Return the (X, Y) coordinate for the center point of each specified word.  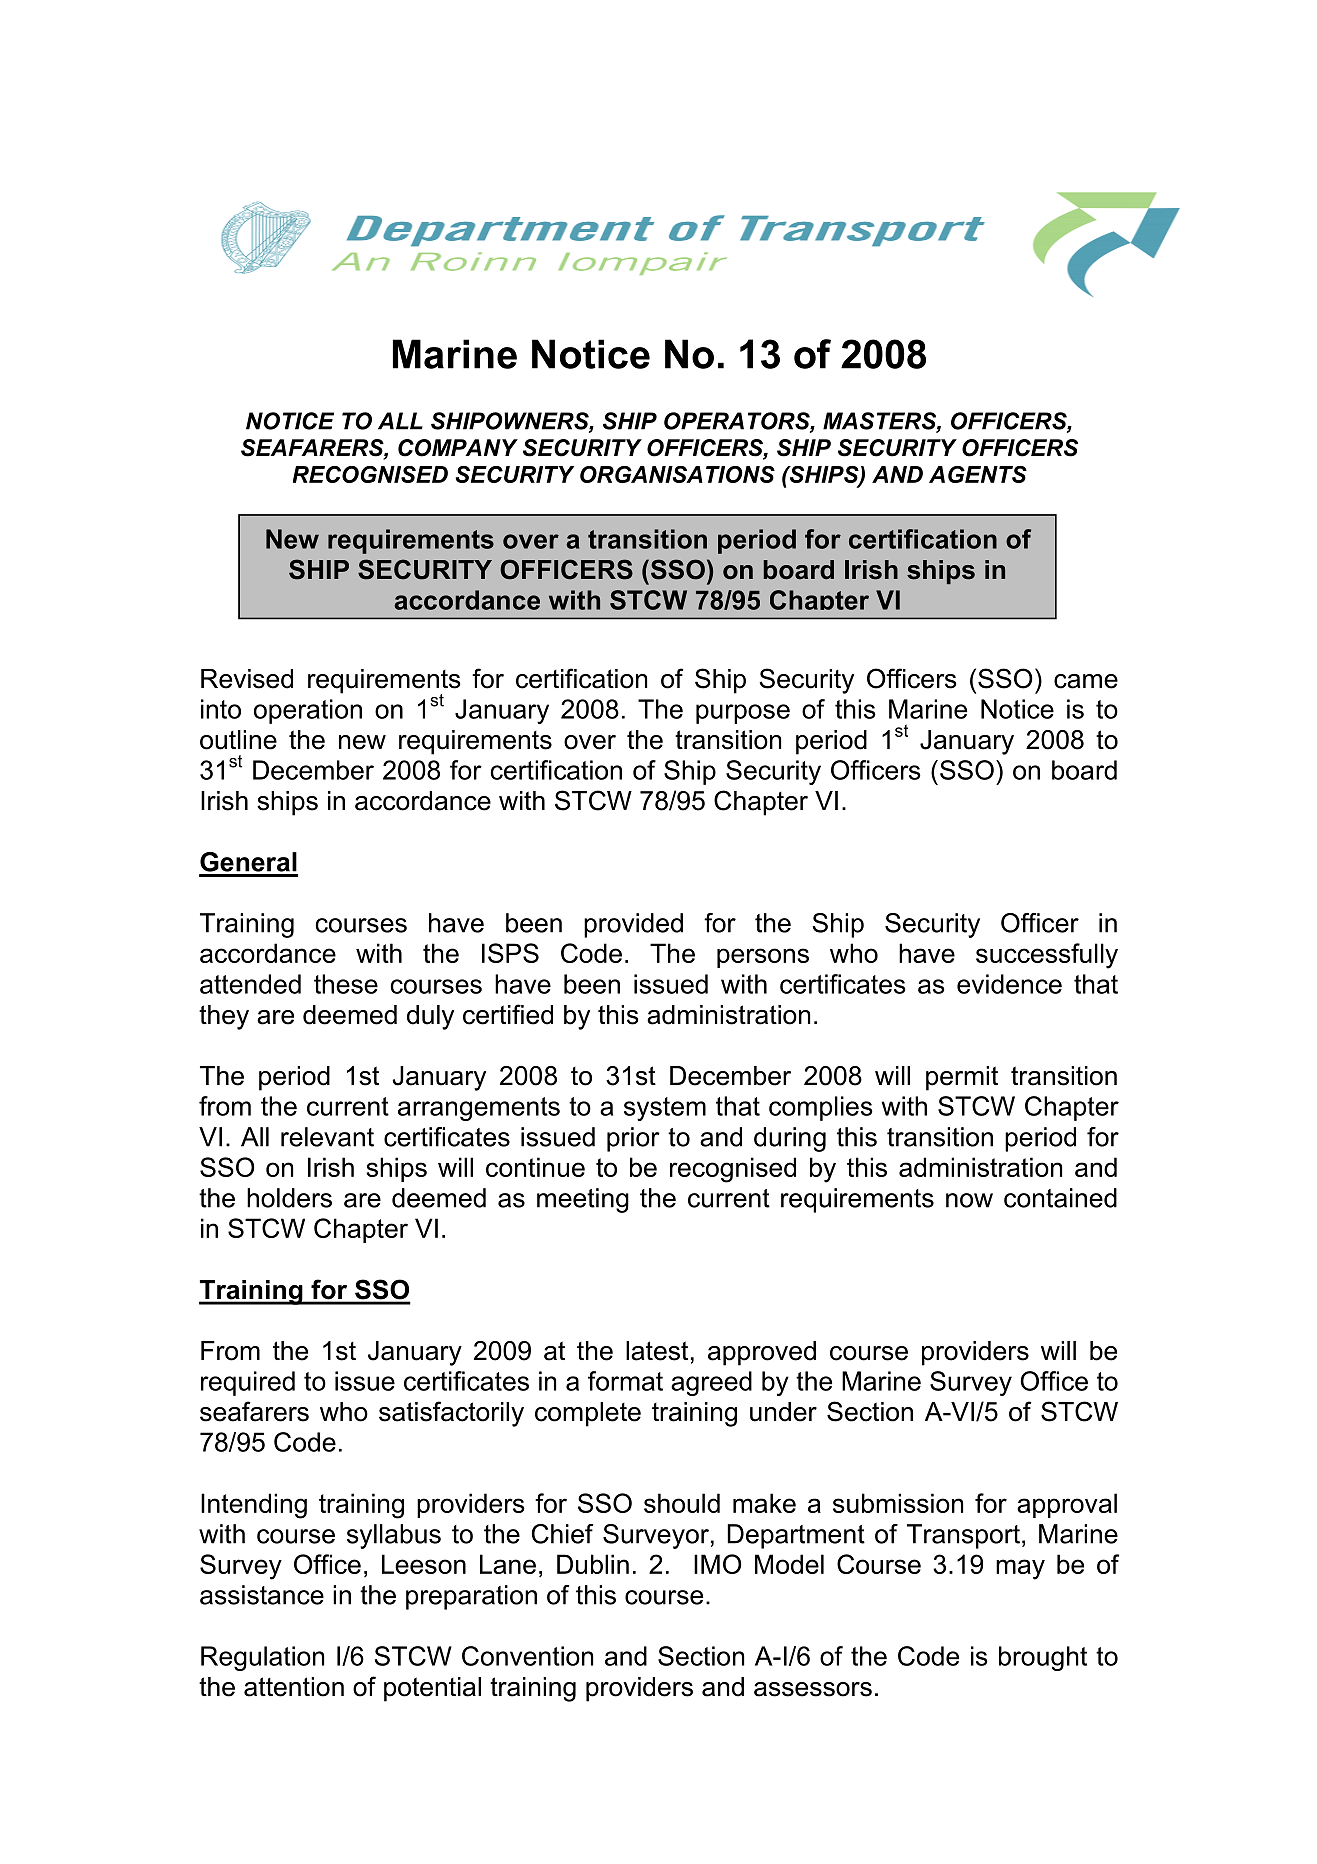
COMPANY (458, 448)
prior (633, 1139)
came (1086, 681)
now (969, 1200)
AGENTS (978, 474)
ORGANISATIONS (677, 474)
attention (294, 1687)
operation (308, 711)
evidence (1009, 984)
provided (633, 925)
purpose (743, 714)
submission (898, 1503)
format (625, 1381)
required (248, 1383)
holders (289, 1198)
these (346, 984)
